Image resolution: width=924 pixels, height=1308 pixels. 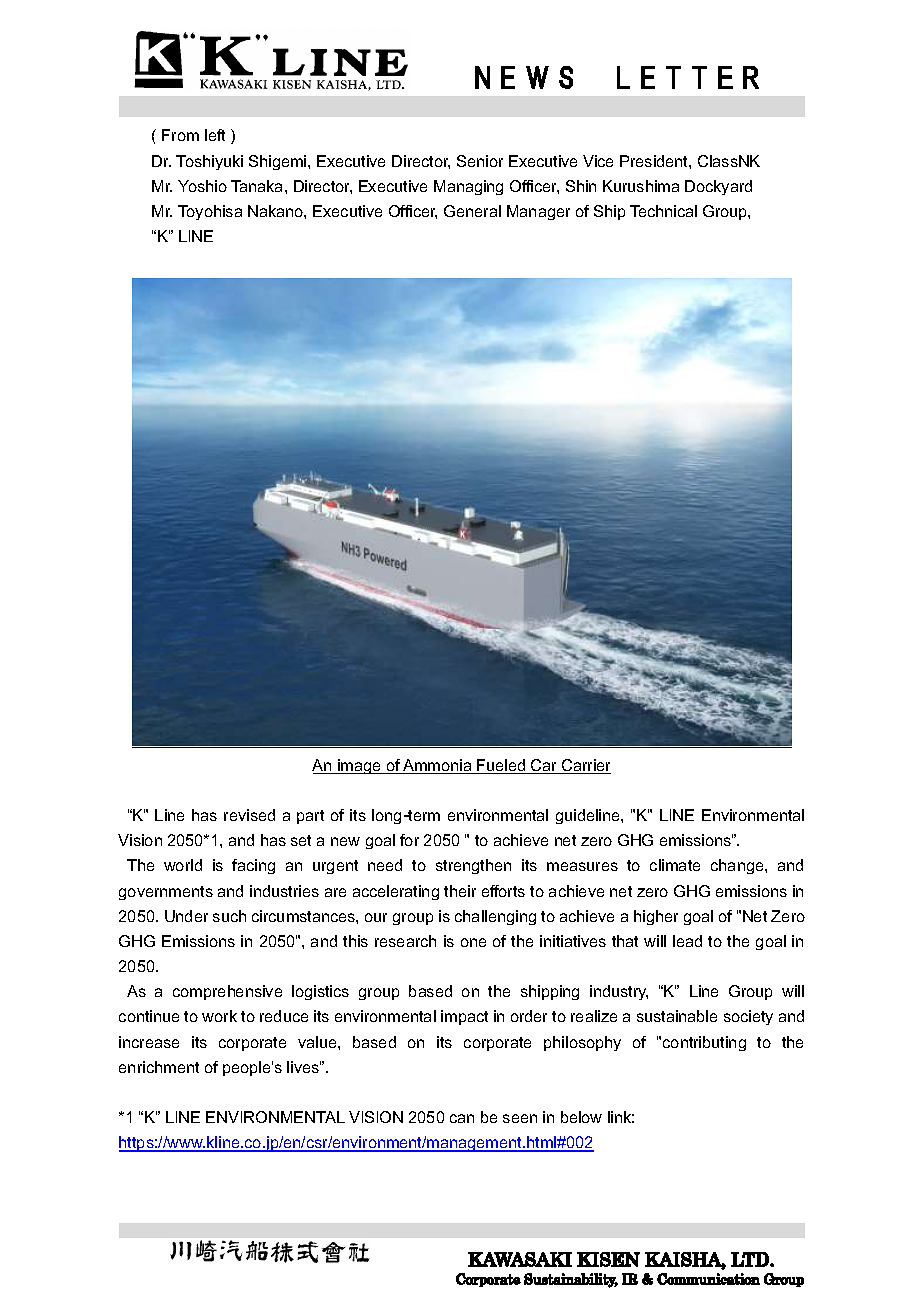 I want to click on higher, so click(x=656, y=917).
